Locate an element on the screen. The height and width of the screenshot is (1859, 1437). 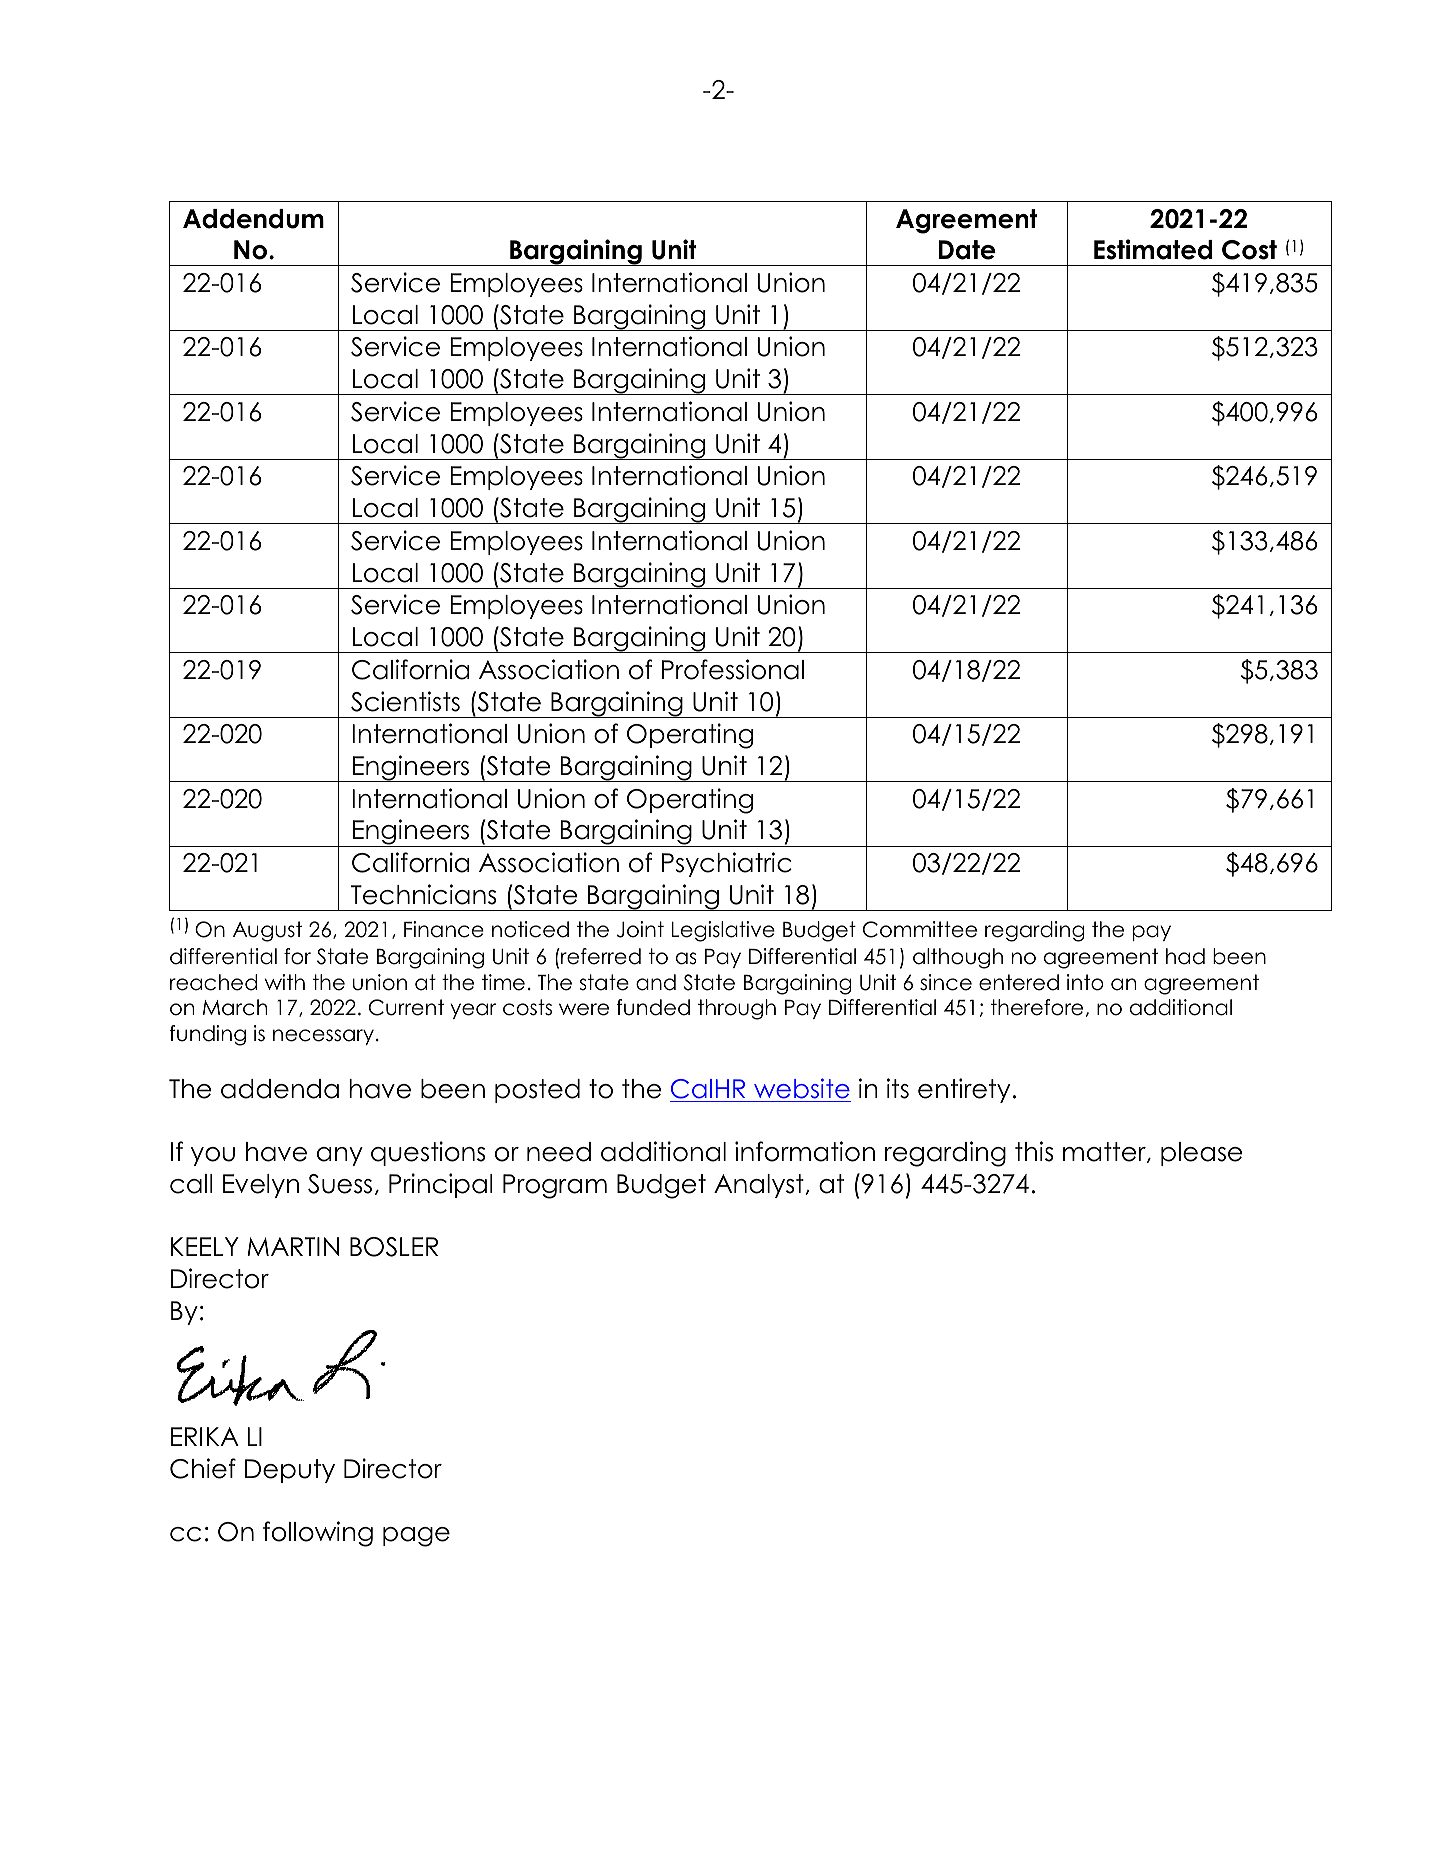
Deputy is located at coordinates (290, 1471).
